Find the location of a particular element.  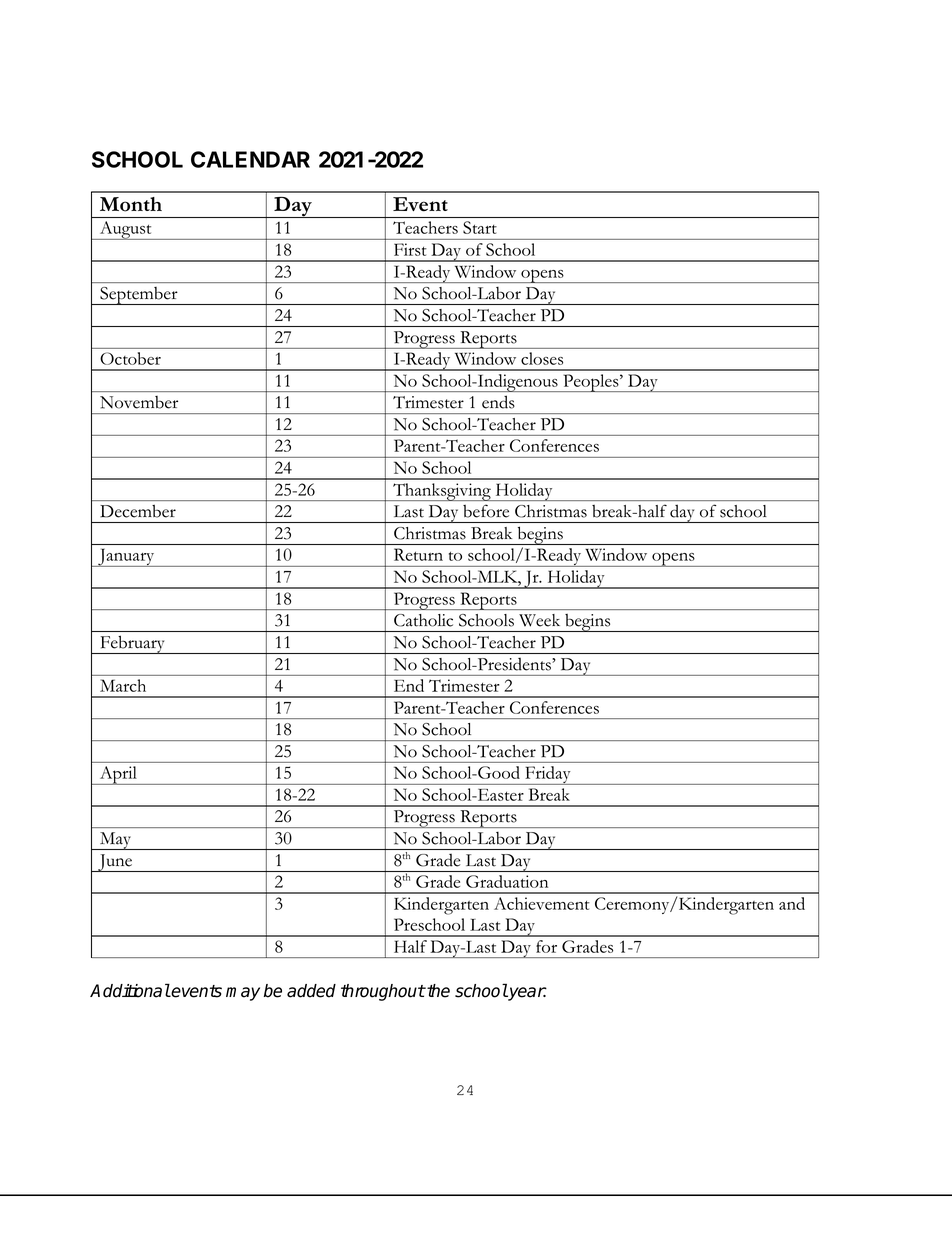

January is located at coordinates (126, 557).
